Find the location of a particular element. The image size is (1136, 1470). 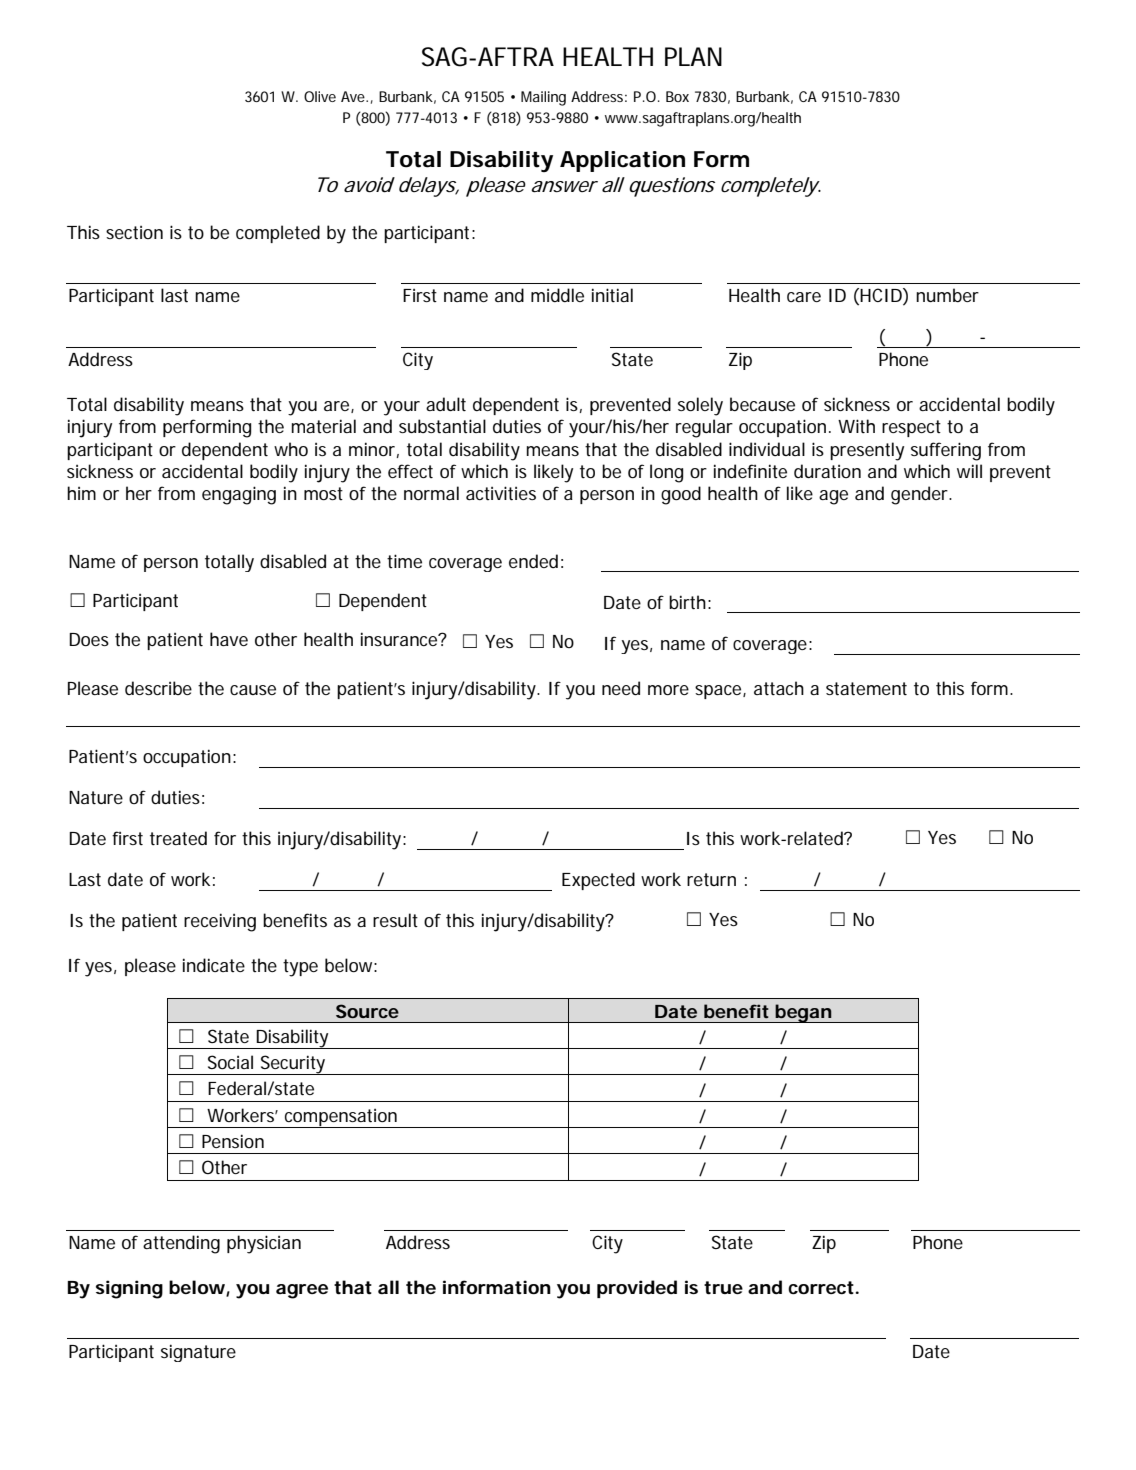

Box is located at coordinates (677, 96).
